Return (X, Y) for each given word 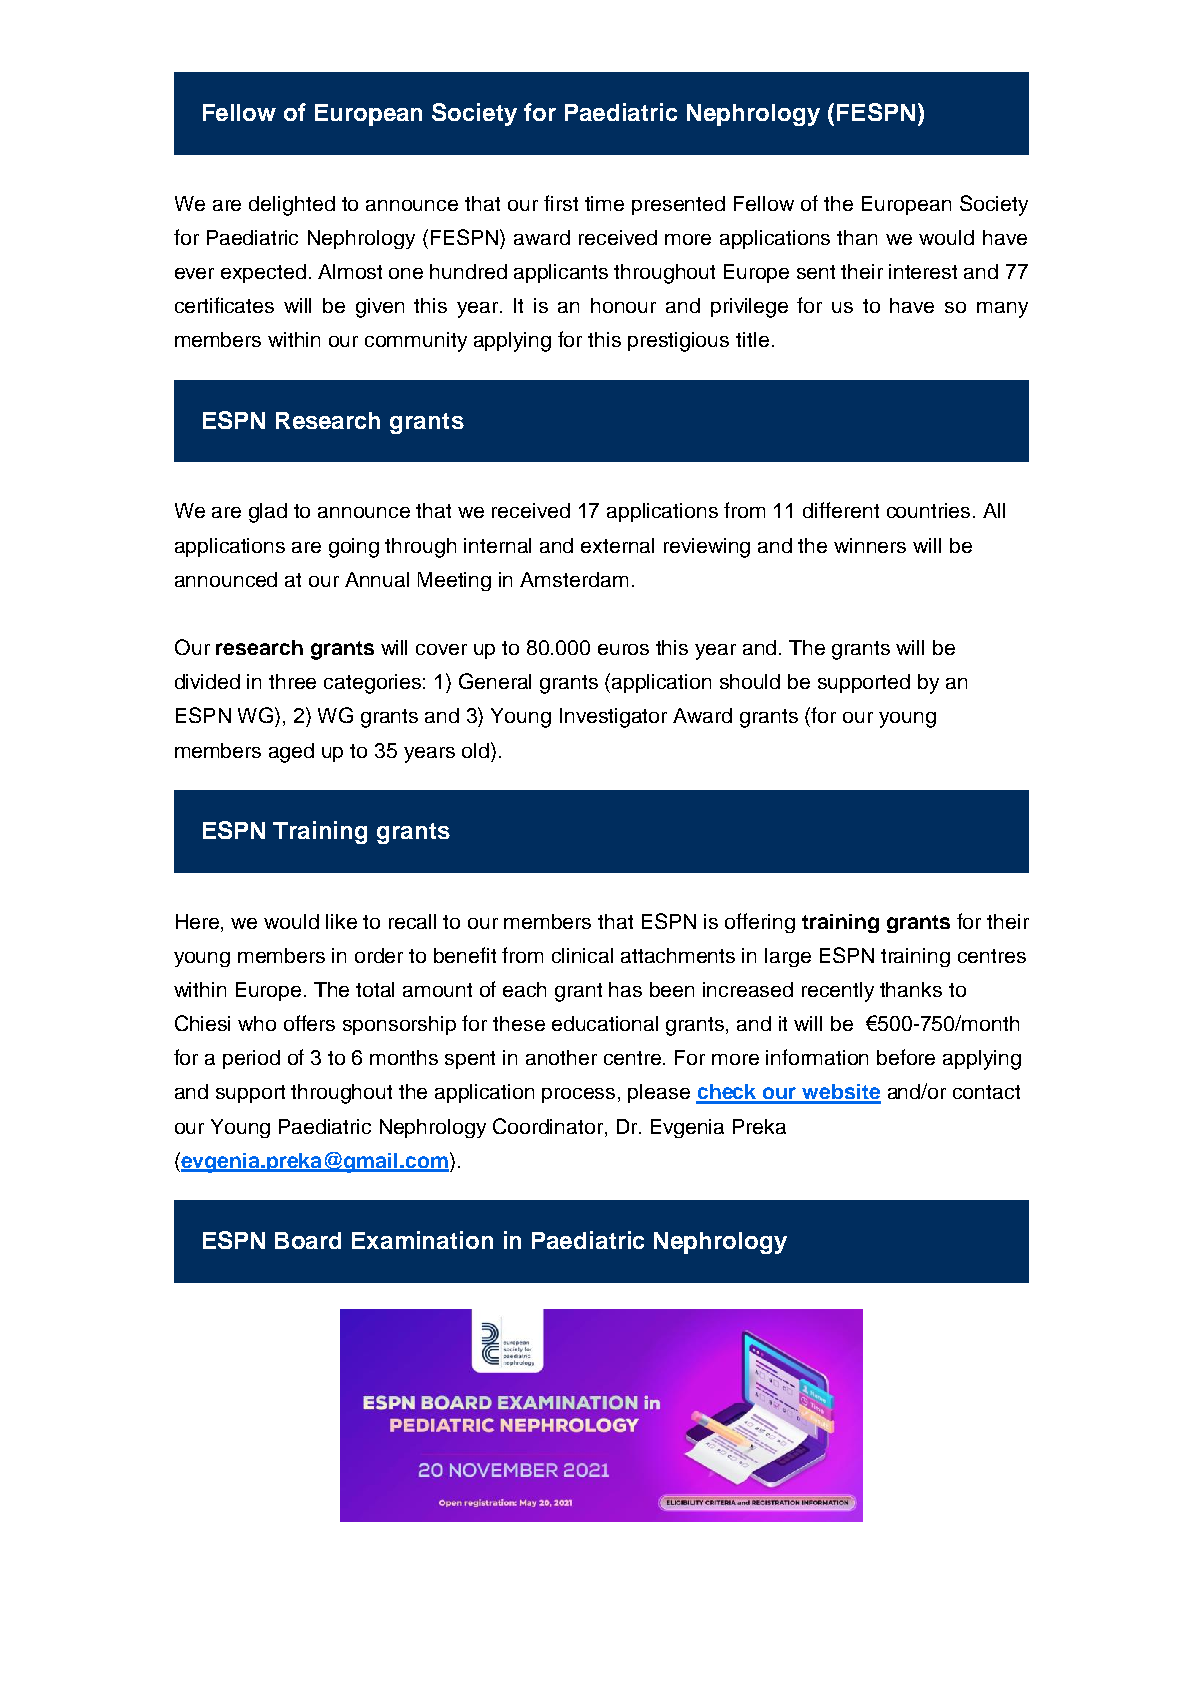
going (354, 548)
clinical (582, 955)
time (604, 203)
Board (308, 1240)
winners (870, 545)
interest (923, 271)
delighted (292, 206)
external (617, 545)
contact (986, 1092)
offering (760, 923)
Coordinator (549, 1126)
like (341, 921)
